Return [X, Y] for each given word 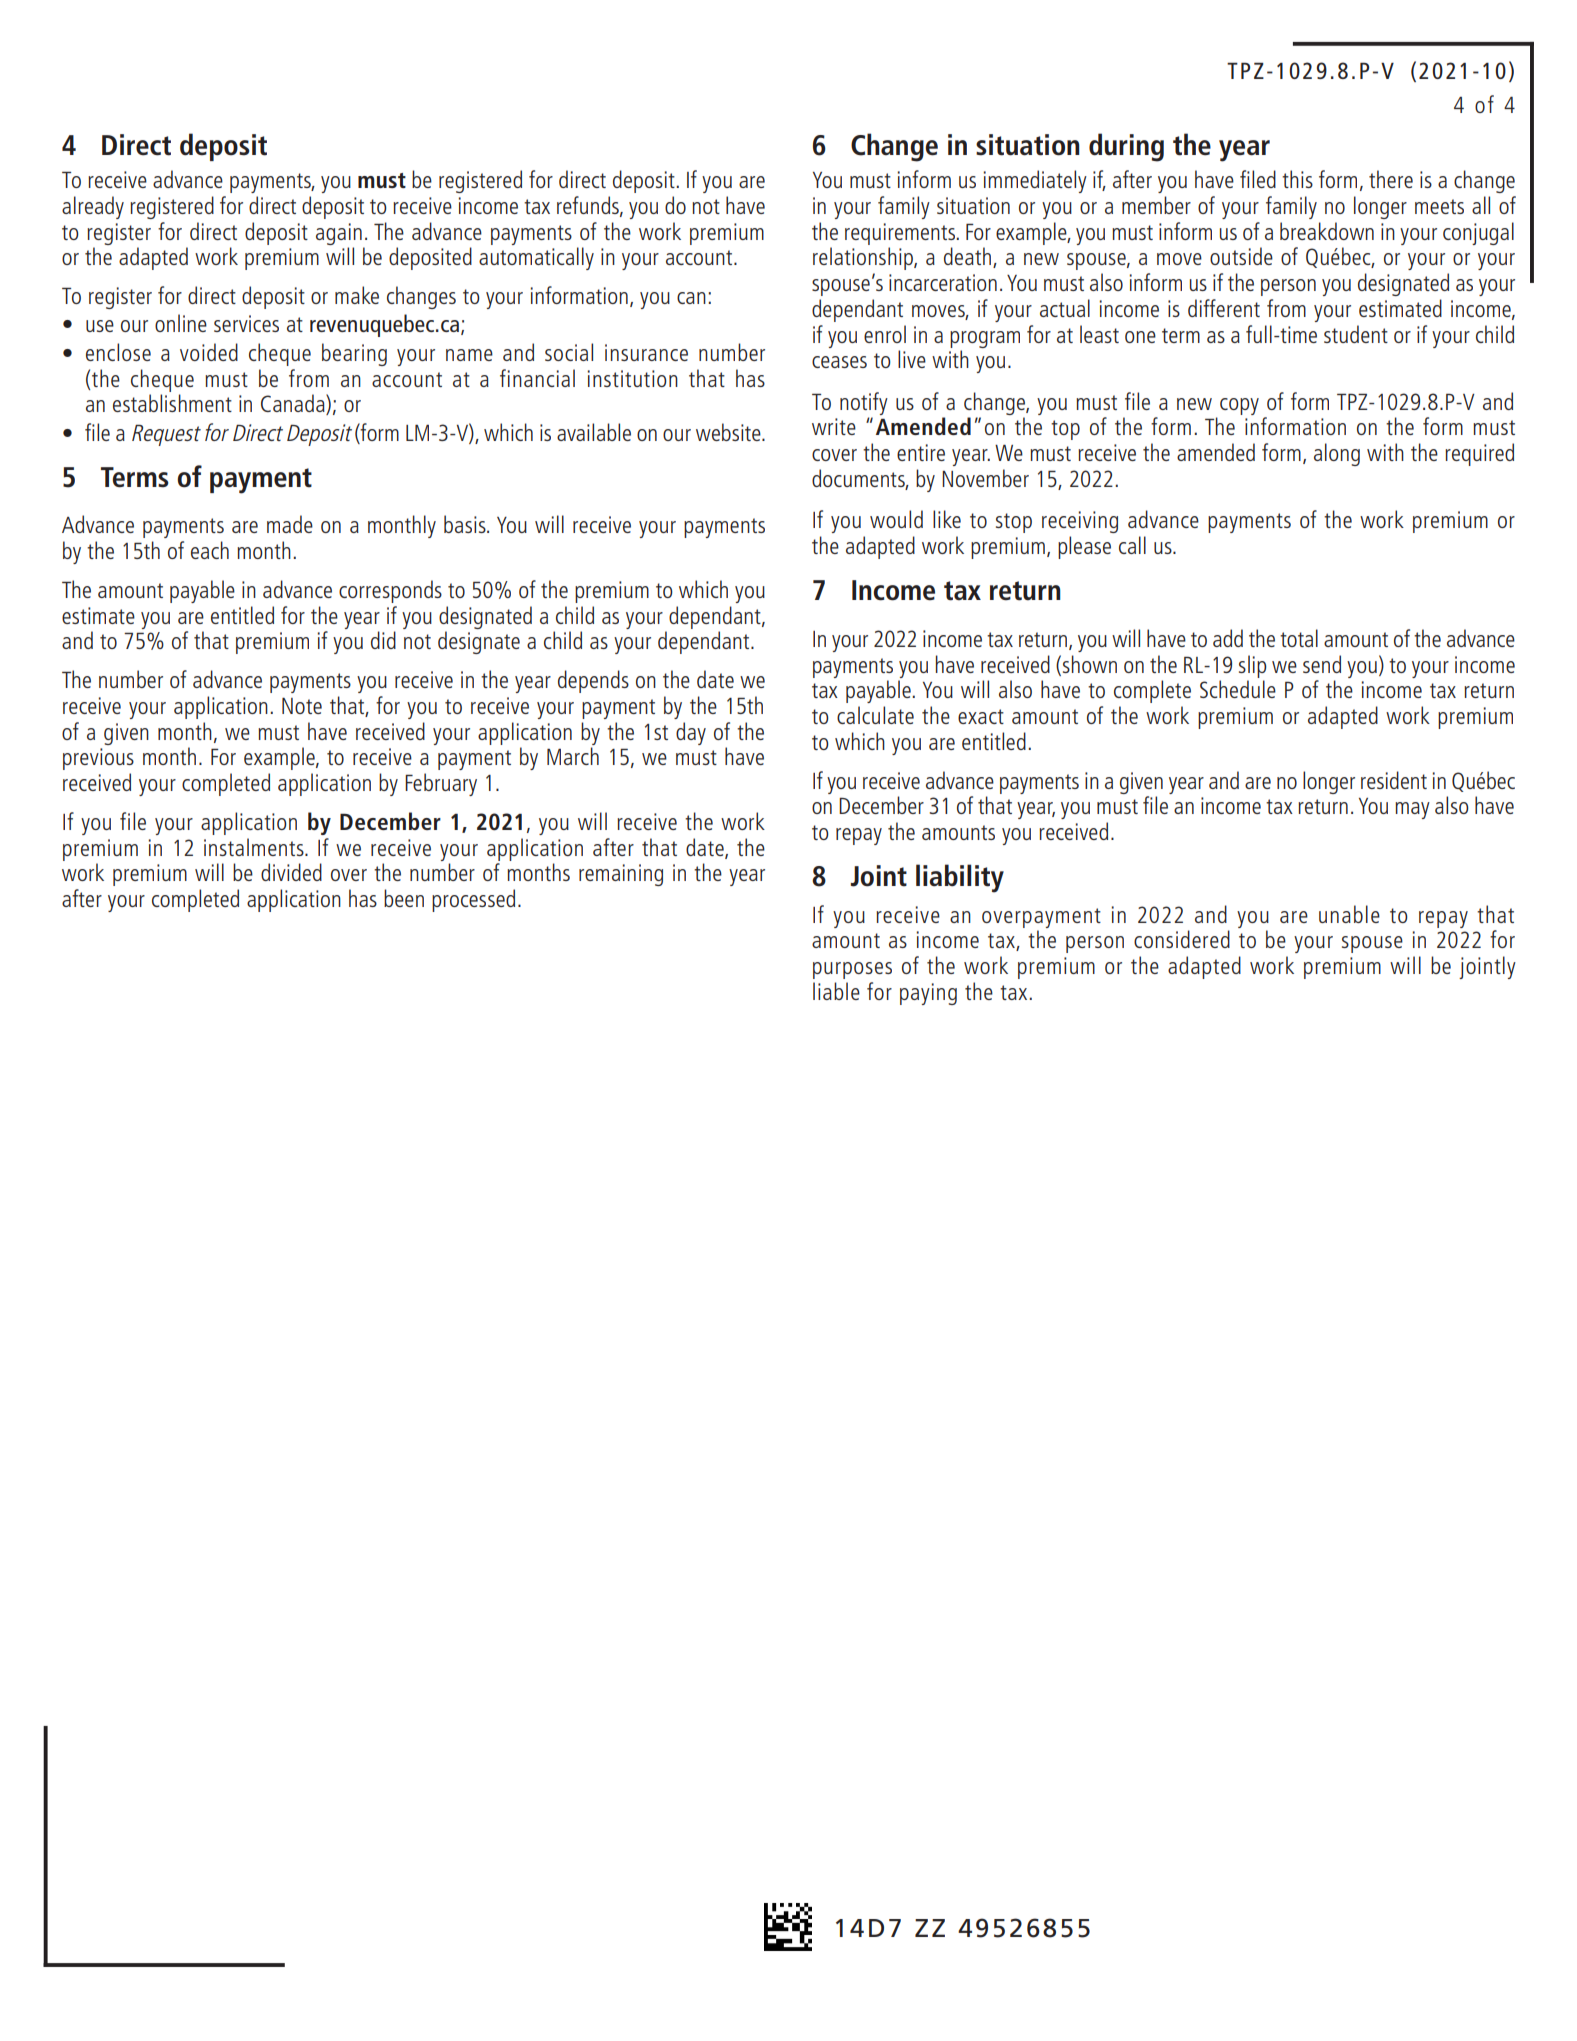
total [1299, 638]
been [404, 898]
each [210, 550]
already [93, 207]
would [896, 519]
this [1297, 179]
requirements [901, 234]
